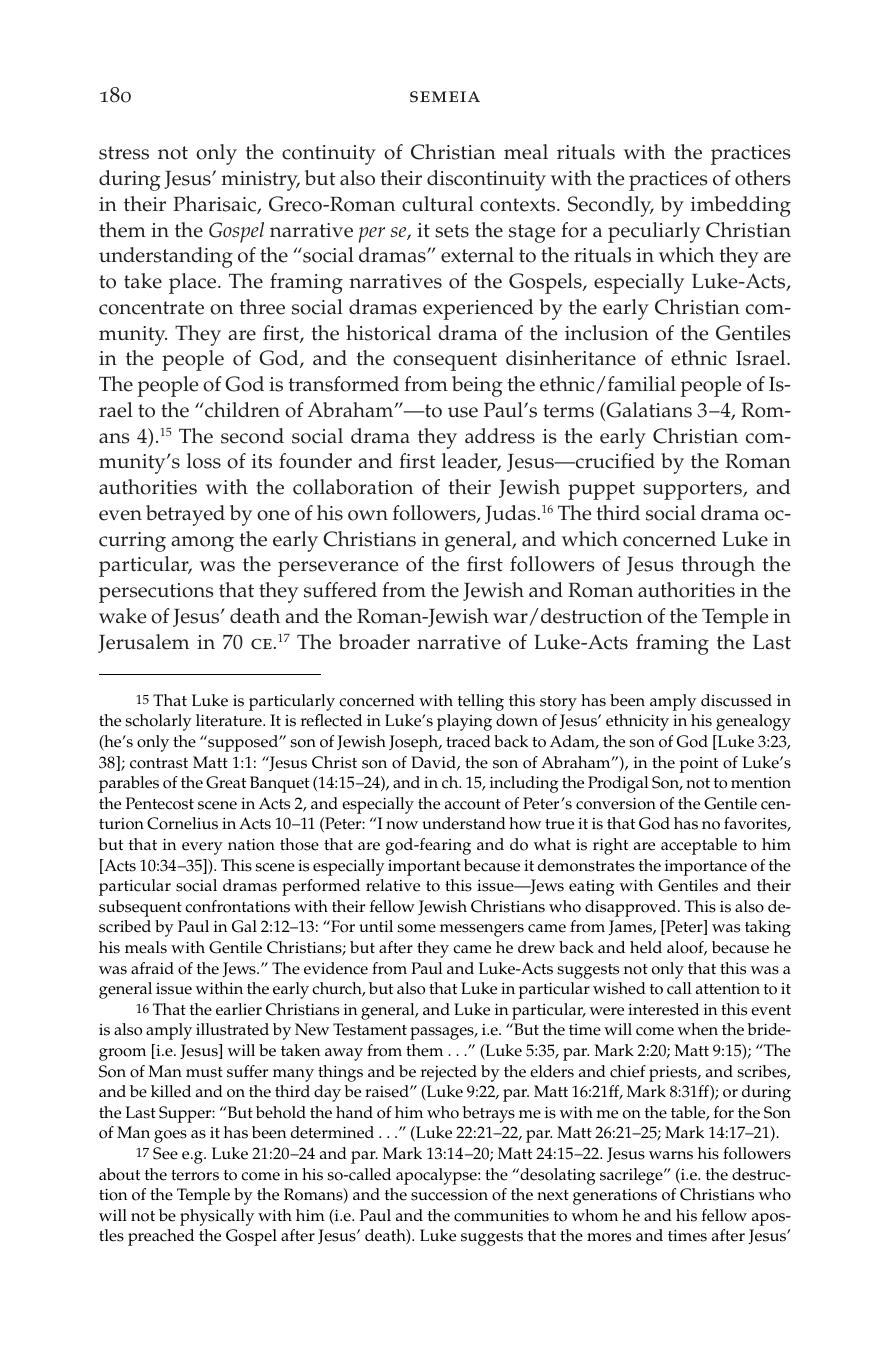 The image size is (890, 1372). Describe the element at coordinates (195, 1175) in the screenshot. I see `terrors` at that location.
